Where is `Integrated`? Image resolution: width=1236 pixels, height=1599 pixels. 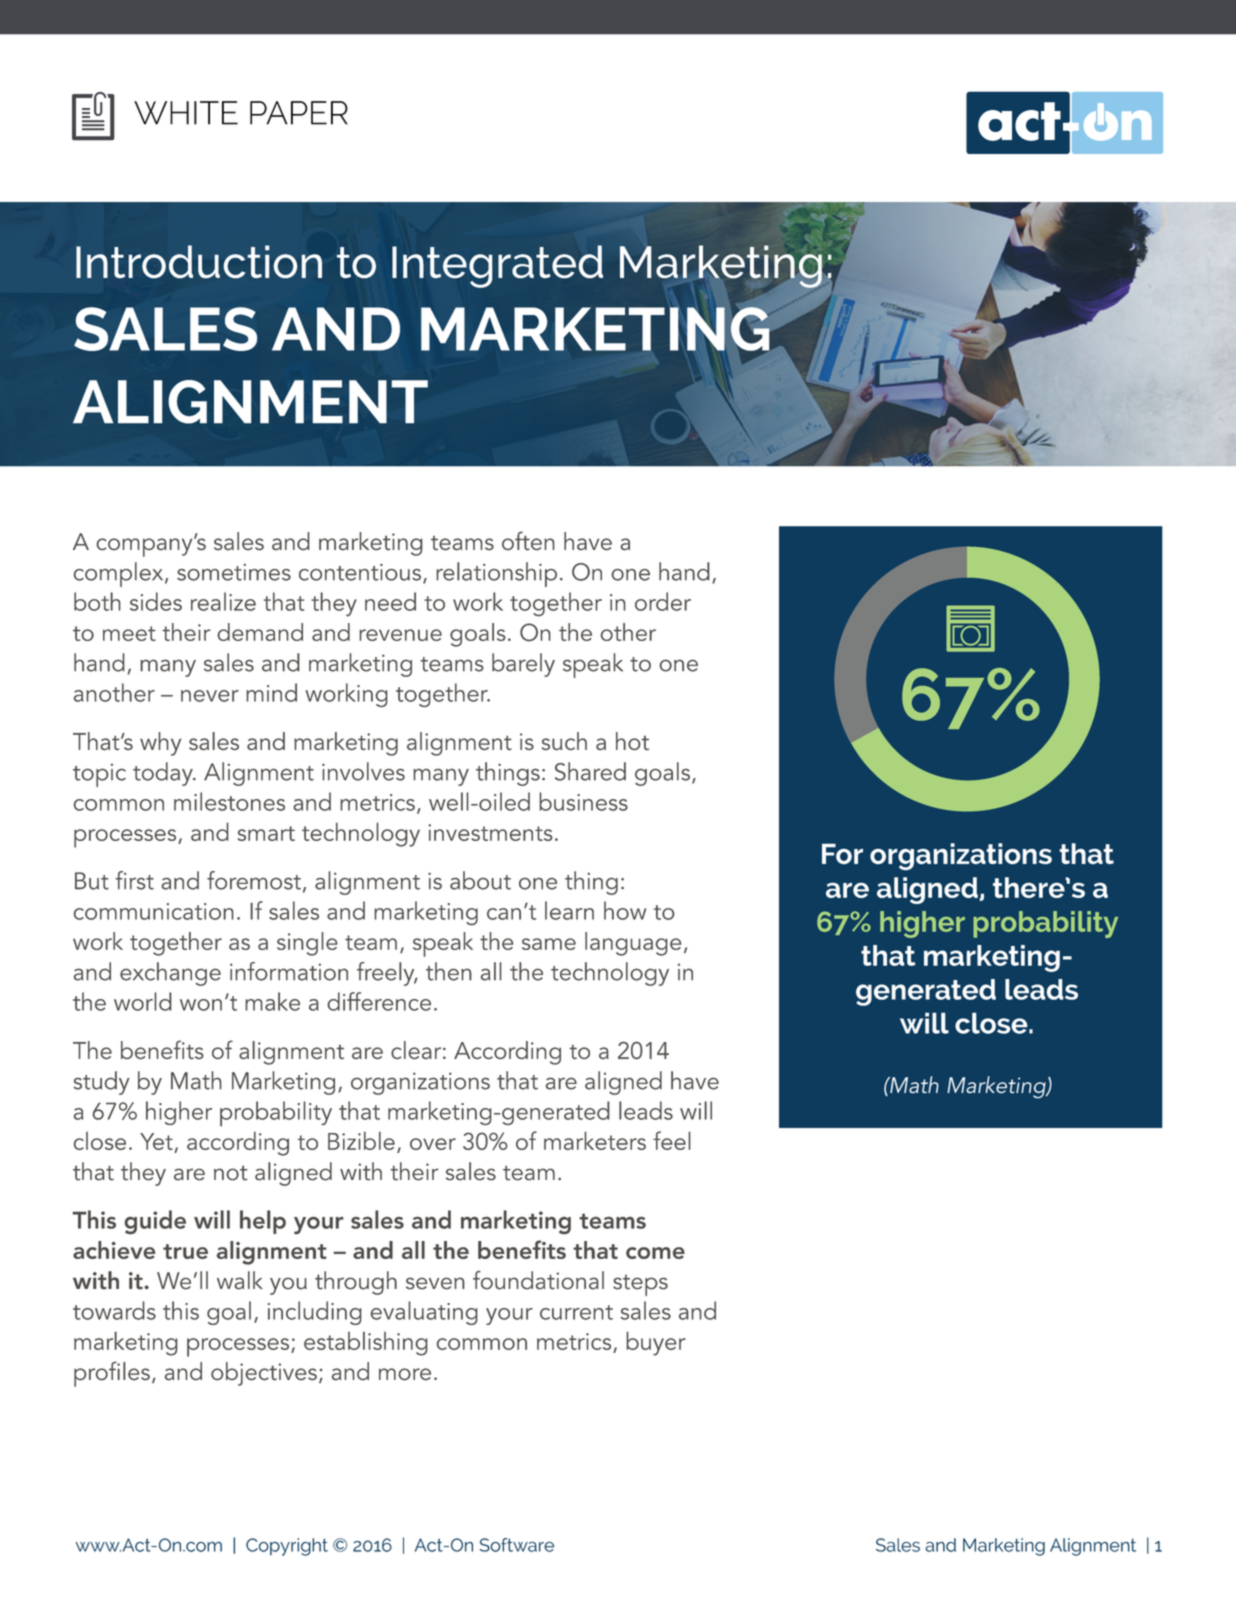
Integrated is located at coordinates (497, 266).
